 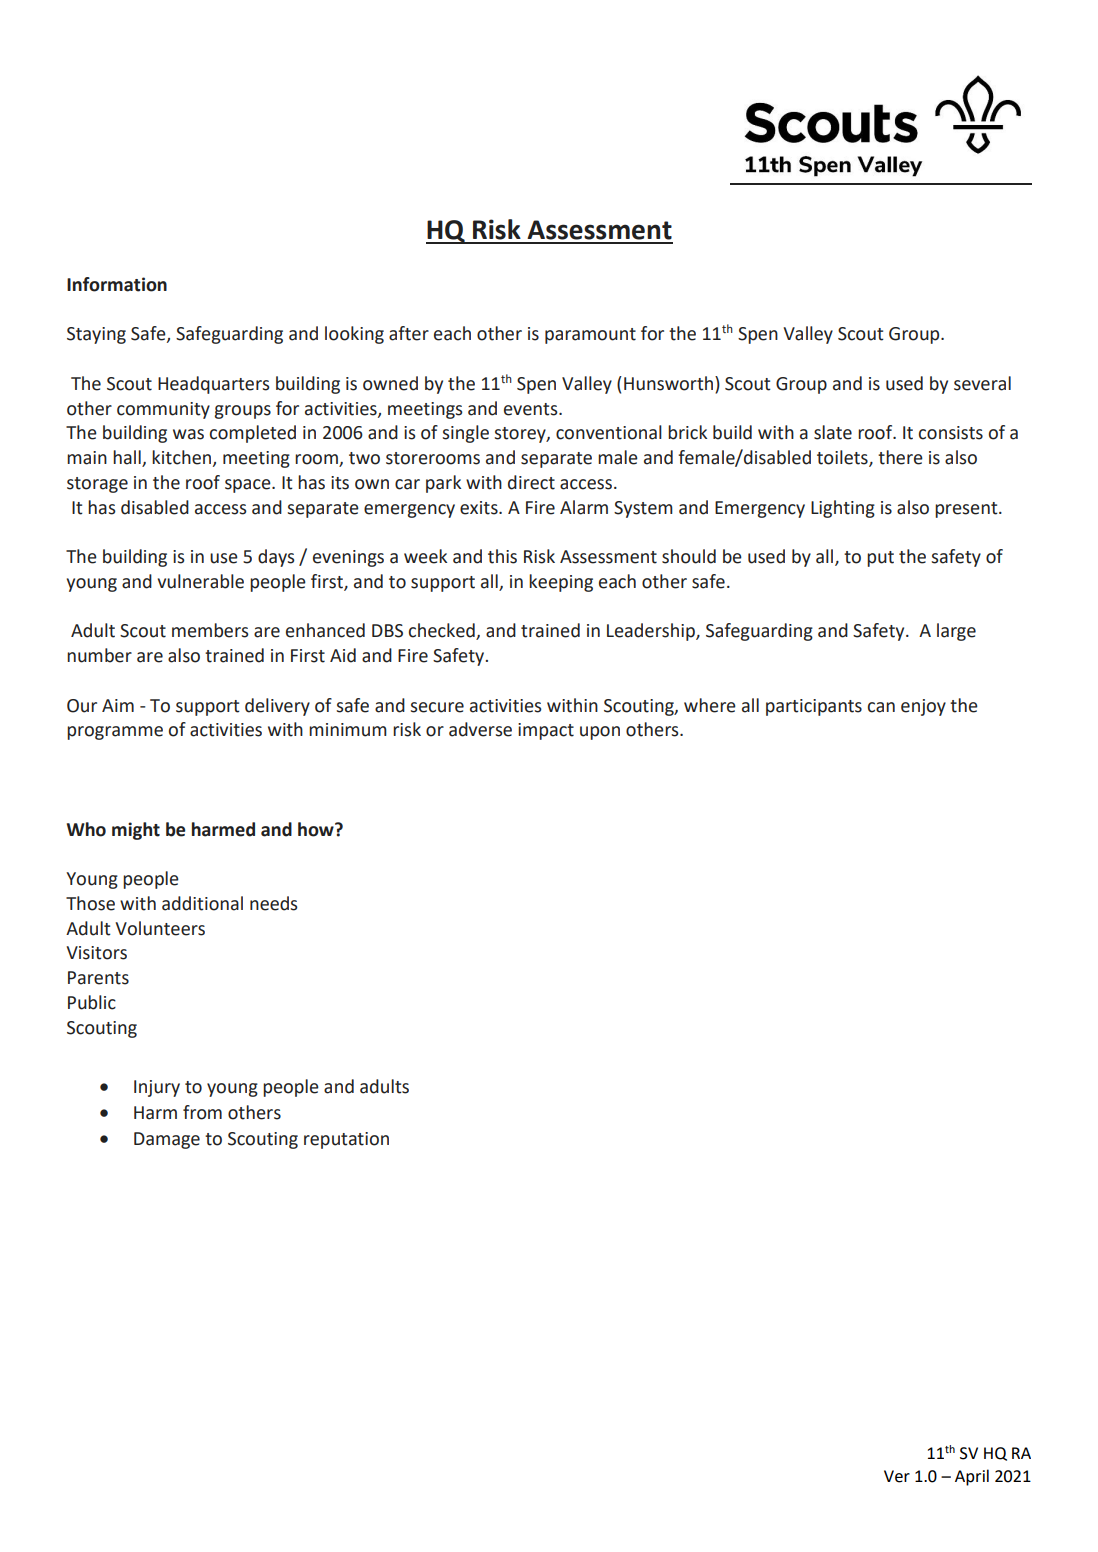 I want to click on paramount, so click(x=590, y=336).
